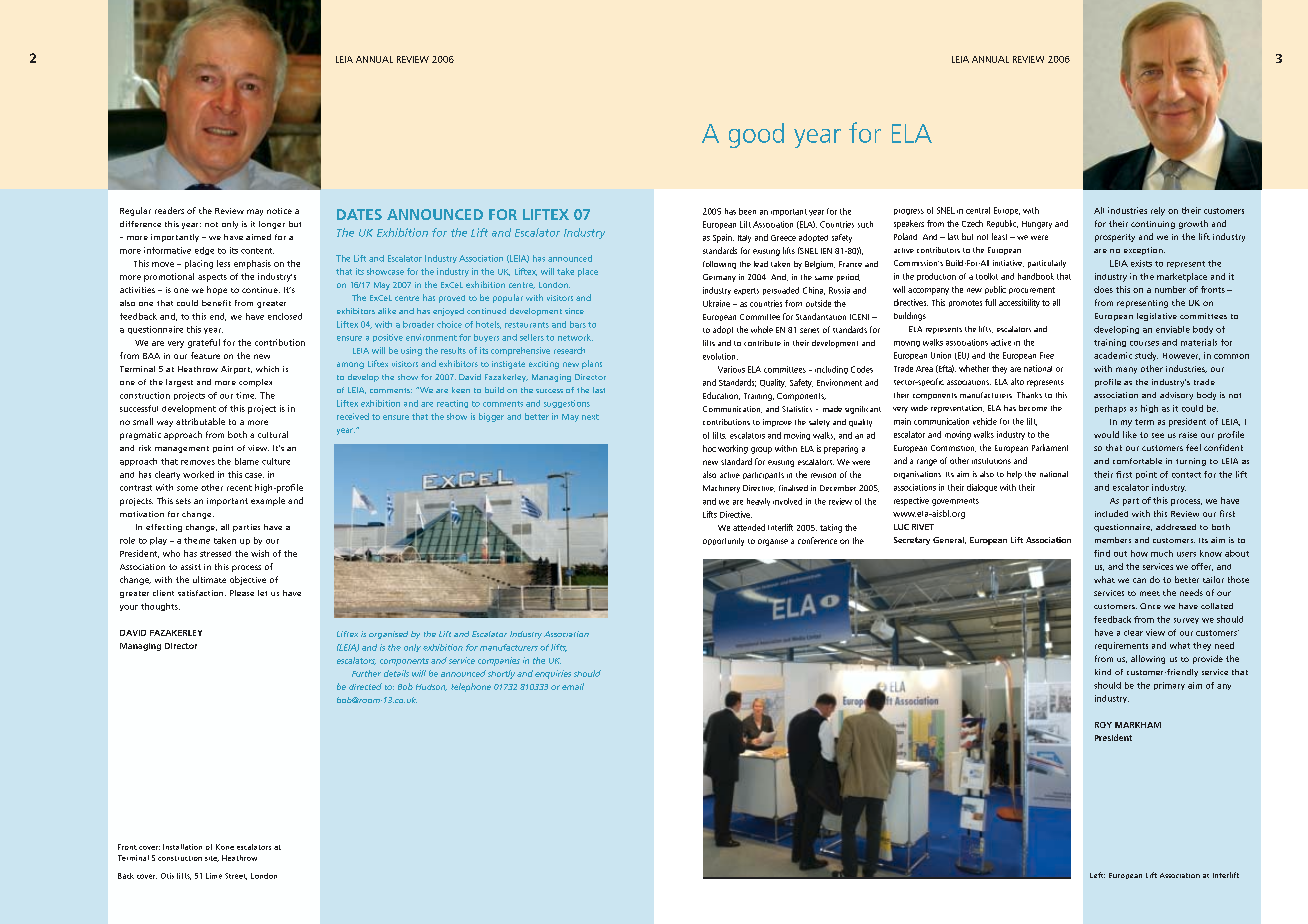 The height and width of the document is (924, 1308). What do you see at coordinates (1111, 513) in the document?
I see `included` at bounding box center [1111, 513].
